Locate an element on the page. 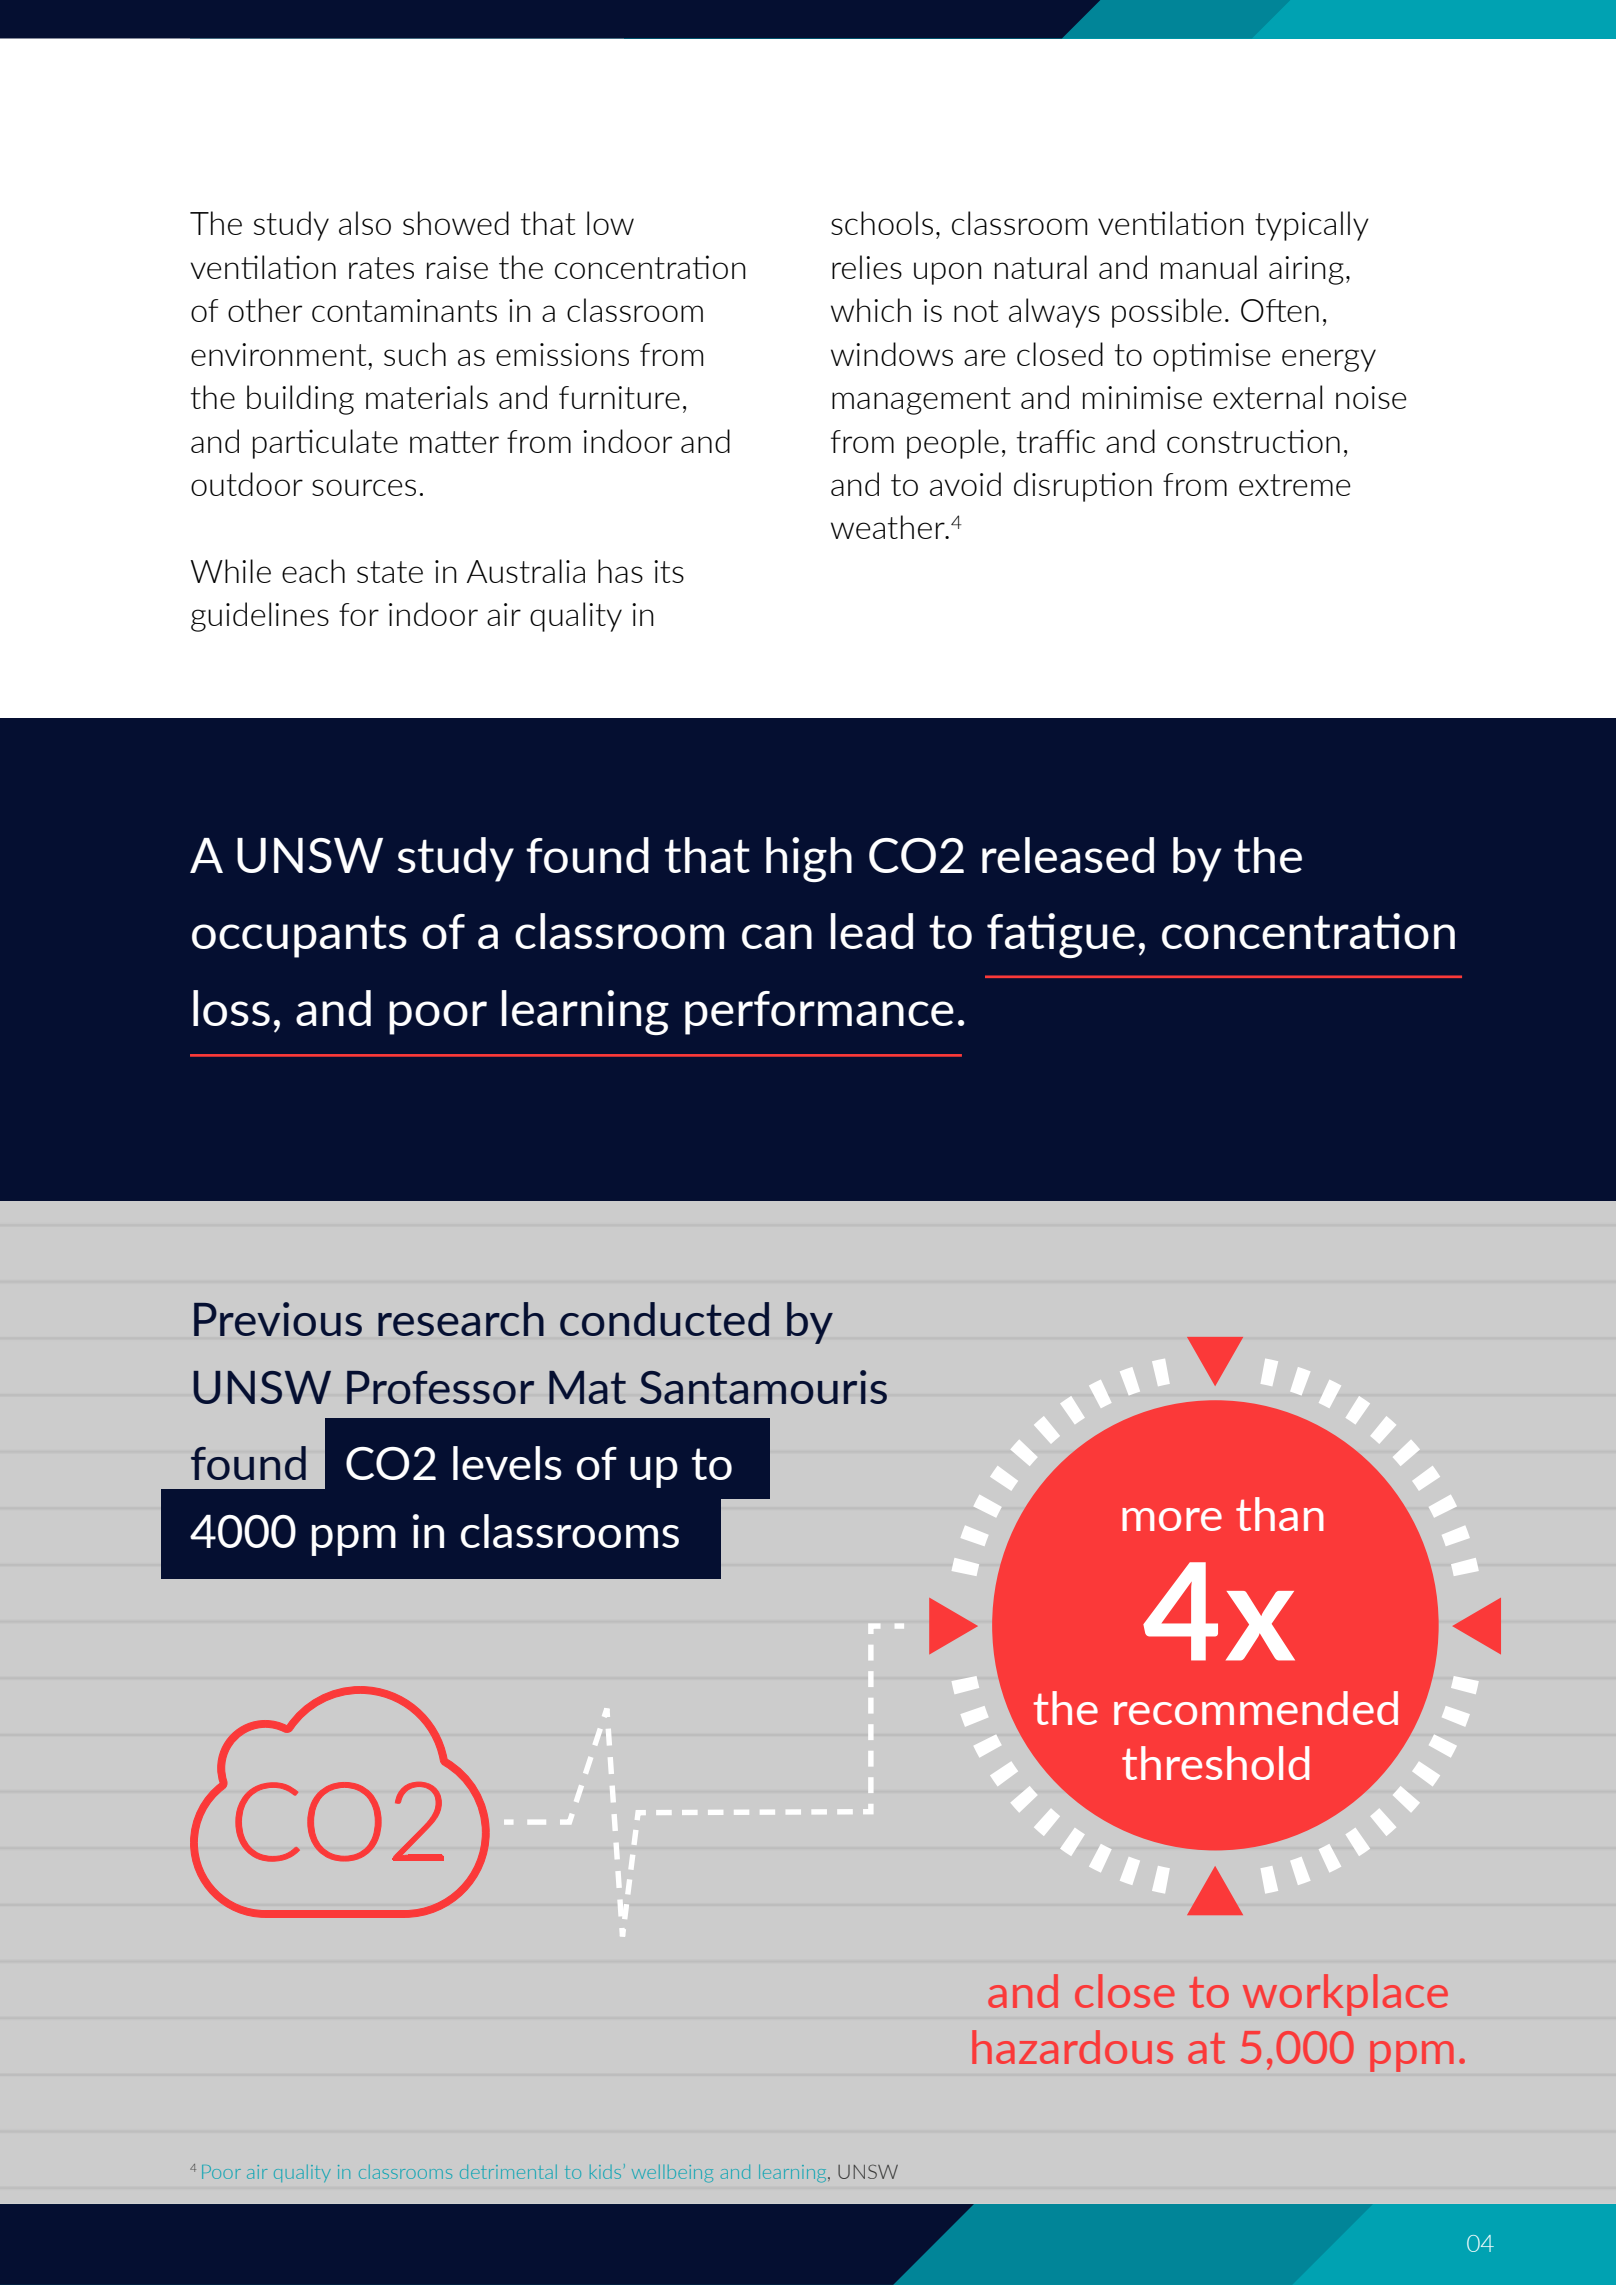 The image size is (1616, 2286). relies is located at coordinates (867, 267).
